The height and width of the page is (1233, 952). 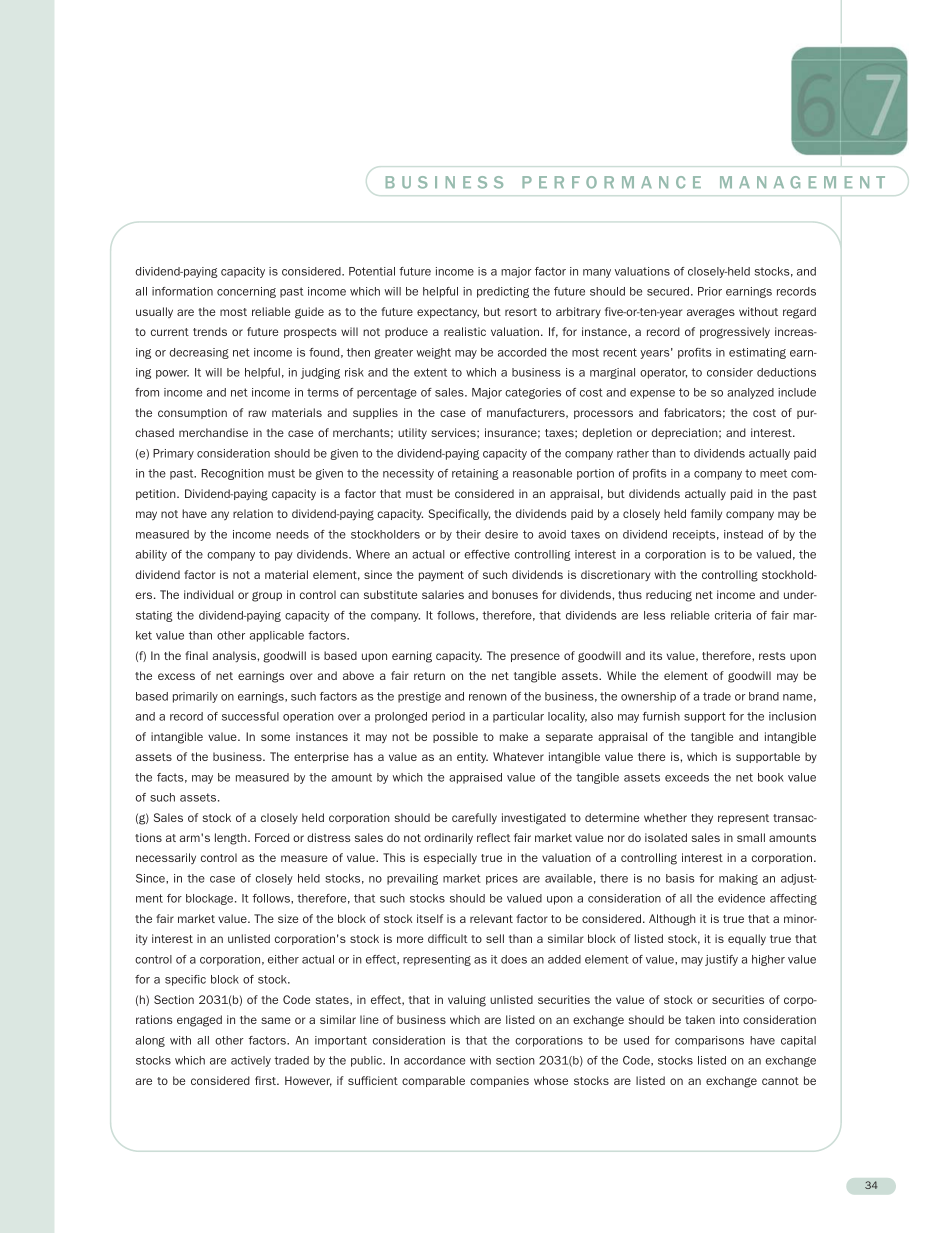 What do you see at coordinates (251, 1061) in the page?
I see `actively` at bounding box center [251, 1061].
